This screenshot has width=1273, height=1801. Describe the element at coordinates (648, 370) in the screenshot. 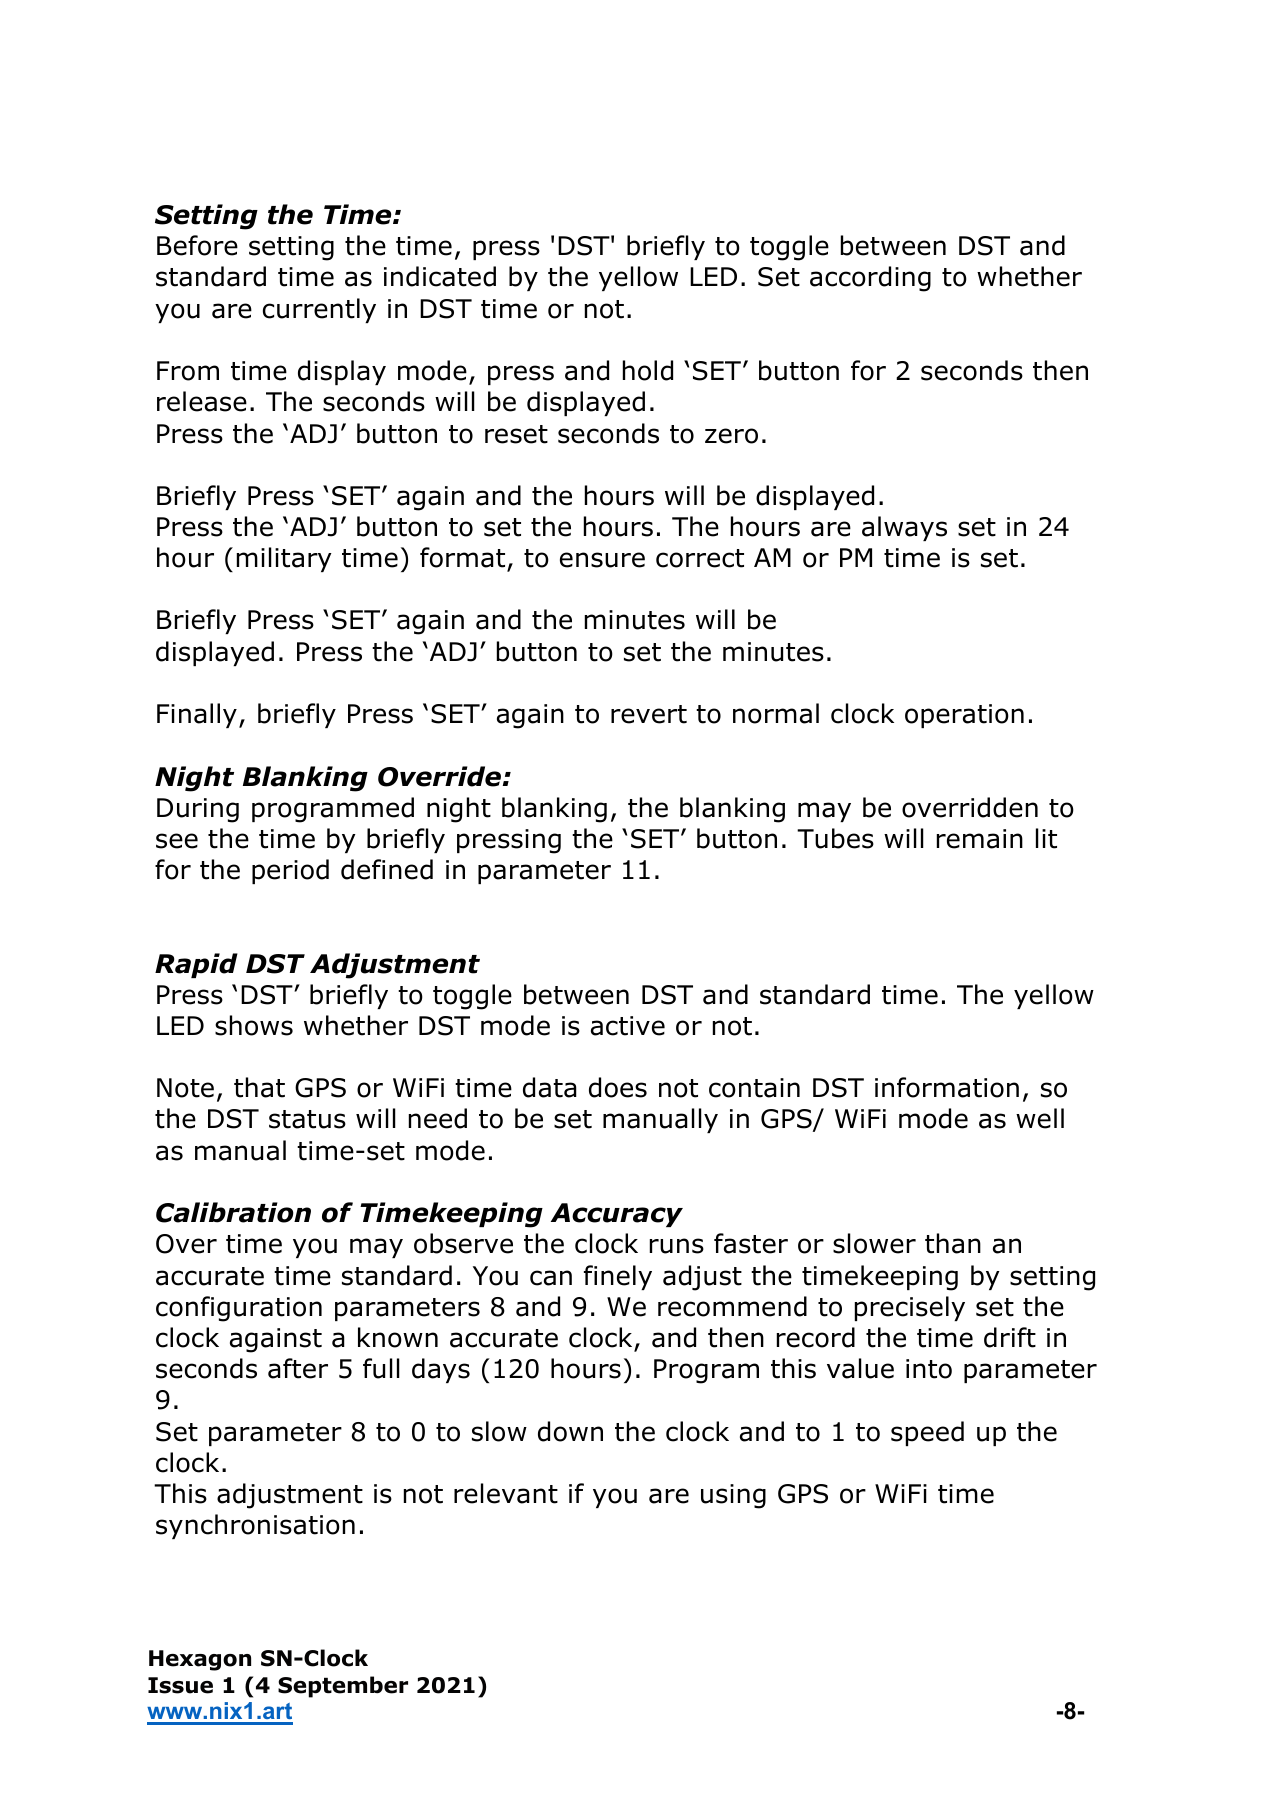

I see `hold` at that location.
